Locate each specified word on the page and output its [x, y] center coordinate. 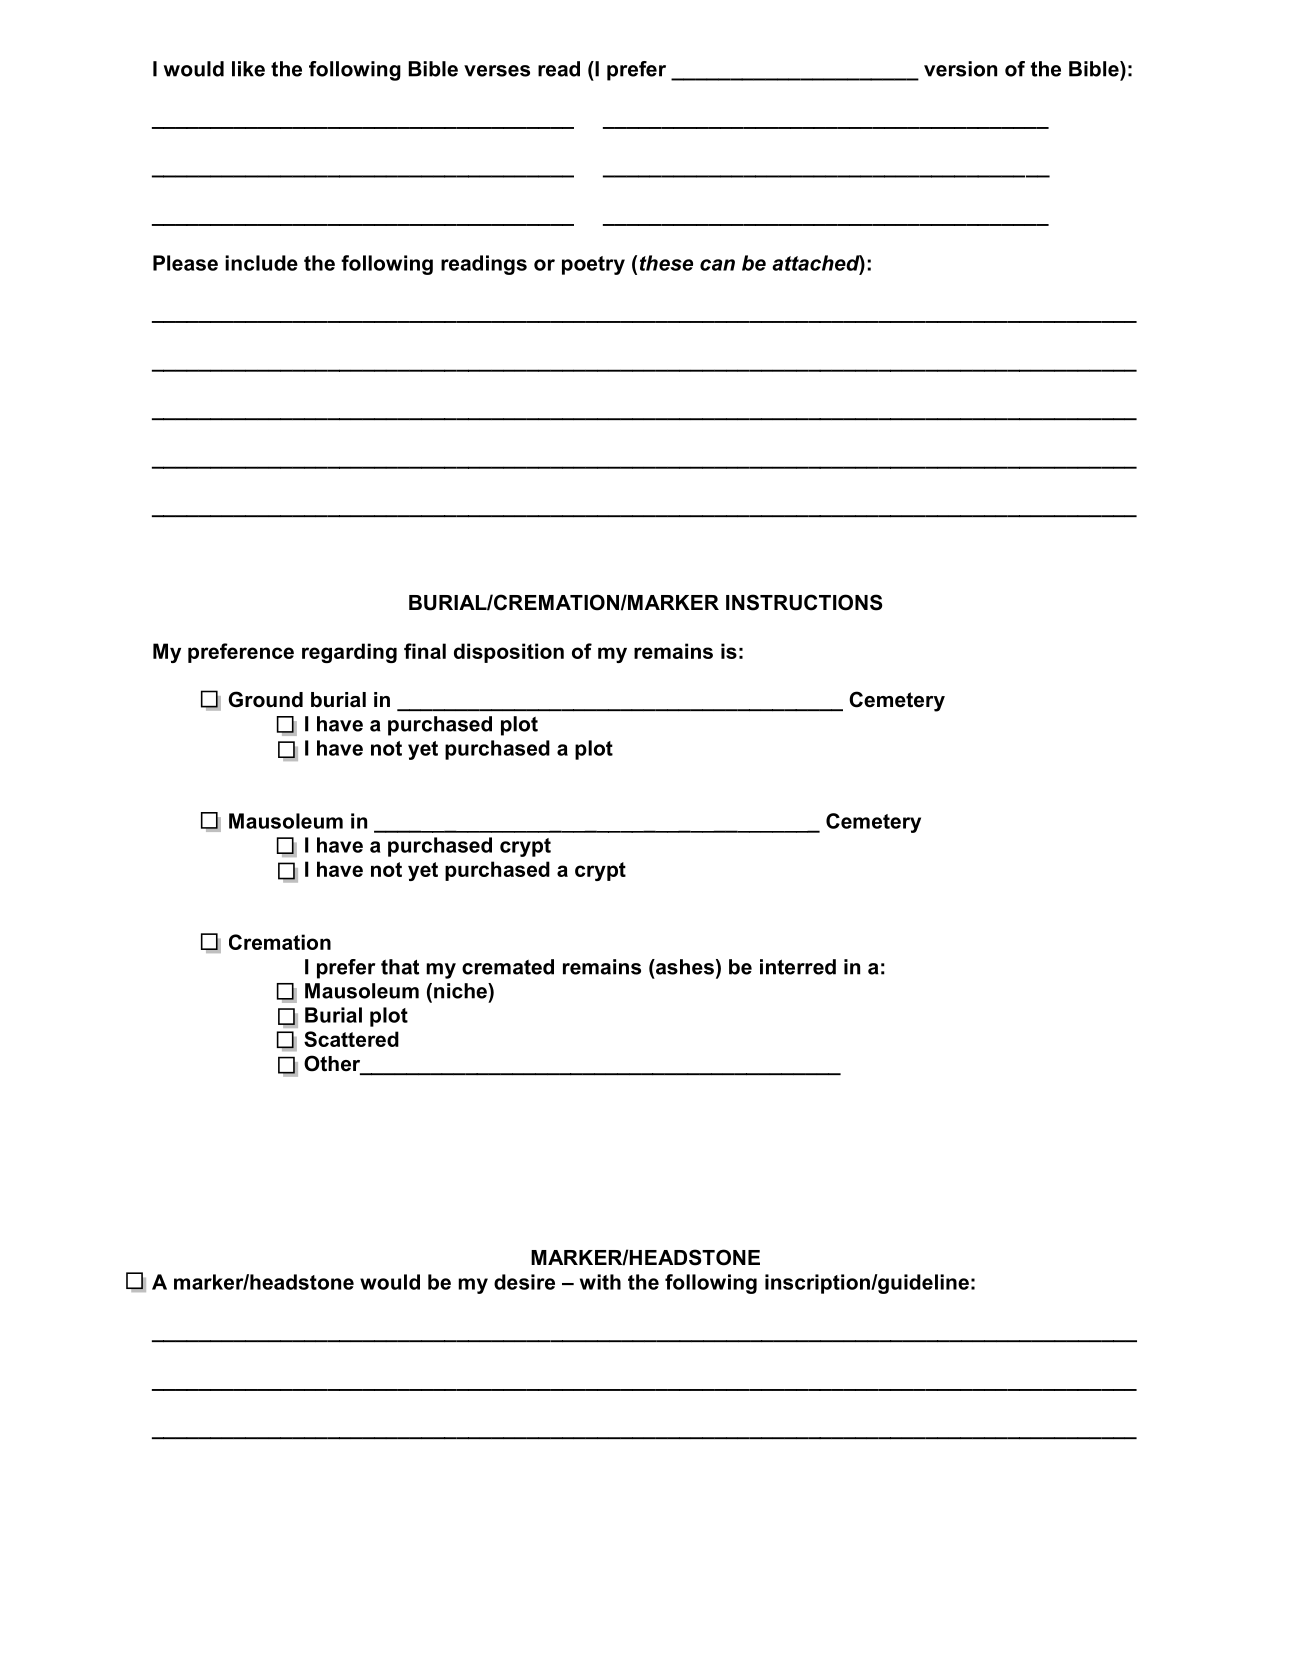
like [248, 69]
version [960, 69]
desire [524, 1282]
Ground [265, 699]
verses [497, 71]
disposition [509, 653]
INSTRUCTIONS [804, 602]
